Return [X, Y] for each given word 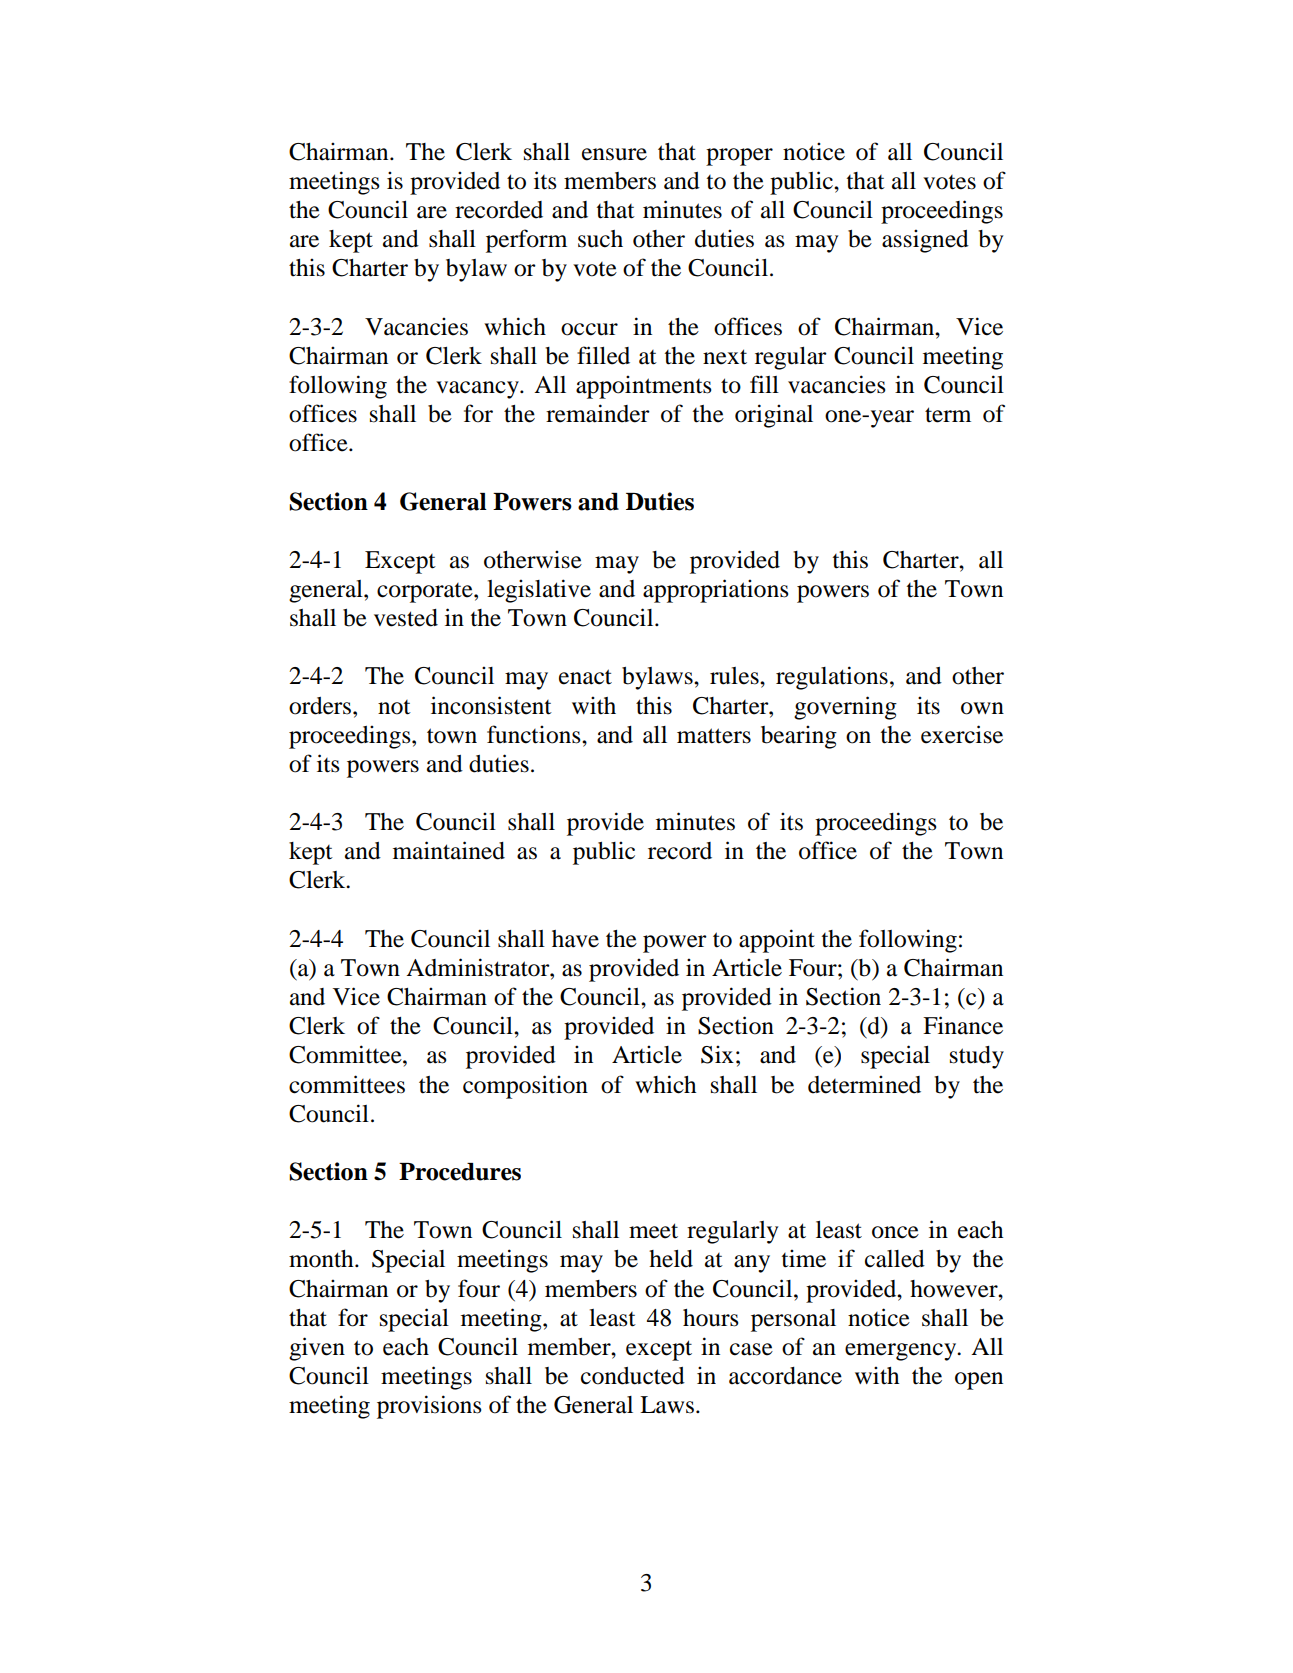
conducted [633, 1376]
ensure [614, 154]
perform [526, 241]
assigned [925, 241]
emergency [902, 1352]
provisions [429, 1407]
